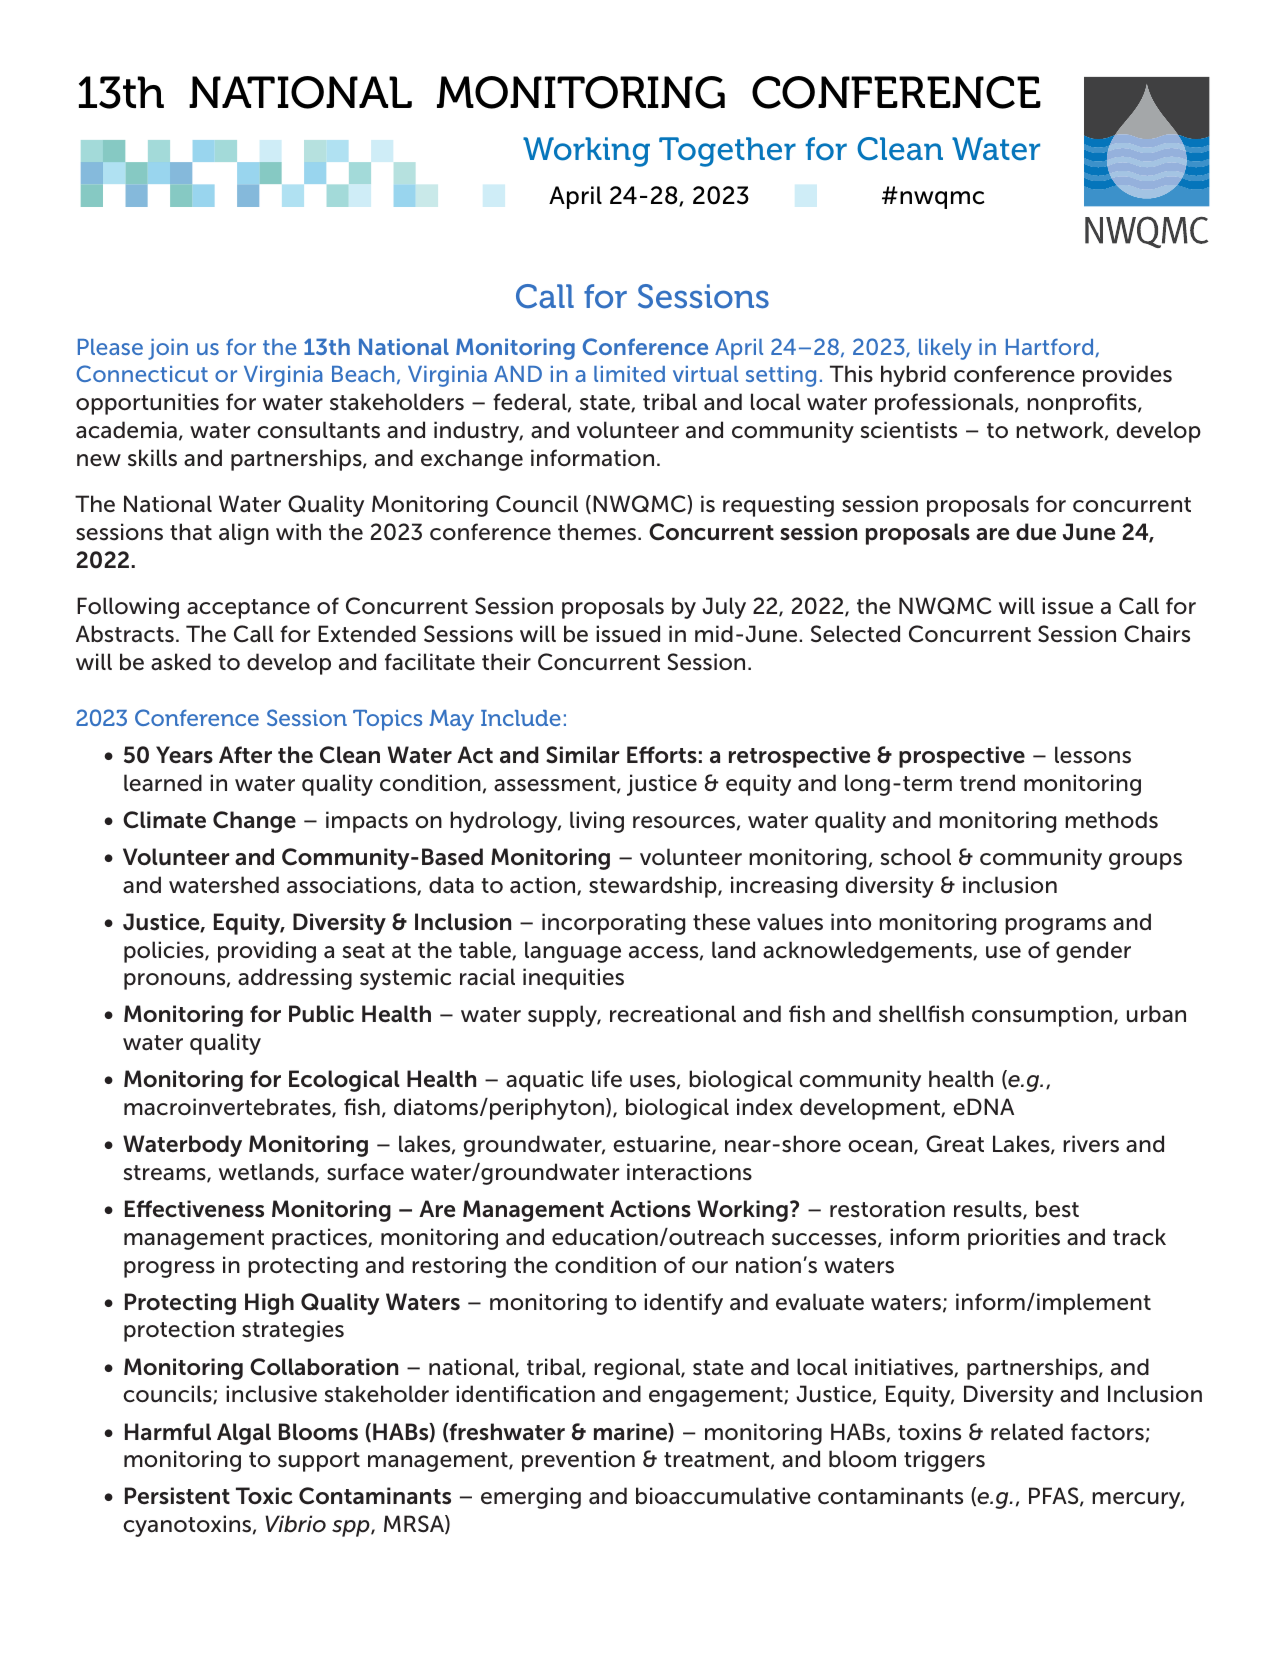 The height and width of the screenshot is (1663, 1285). What do you see at coordinates (683, 1304) in the screenshot?
I see `identify` at bounding box center [683, 1304].
